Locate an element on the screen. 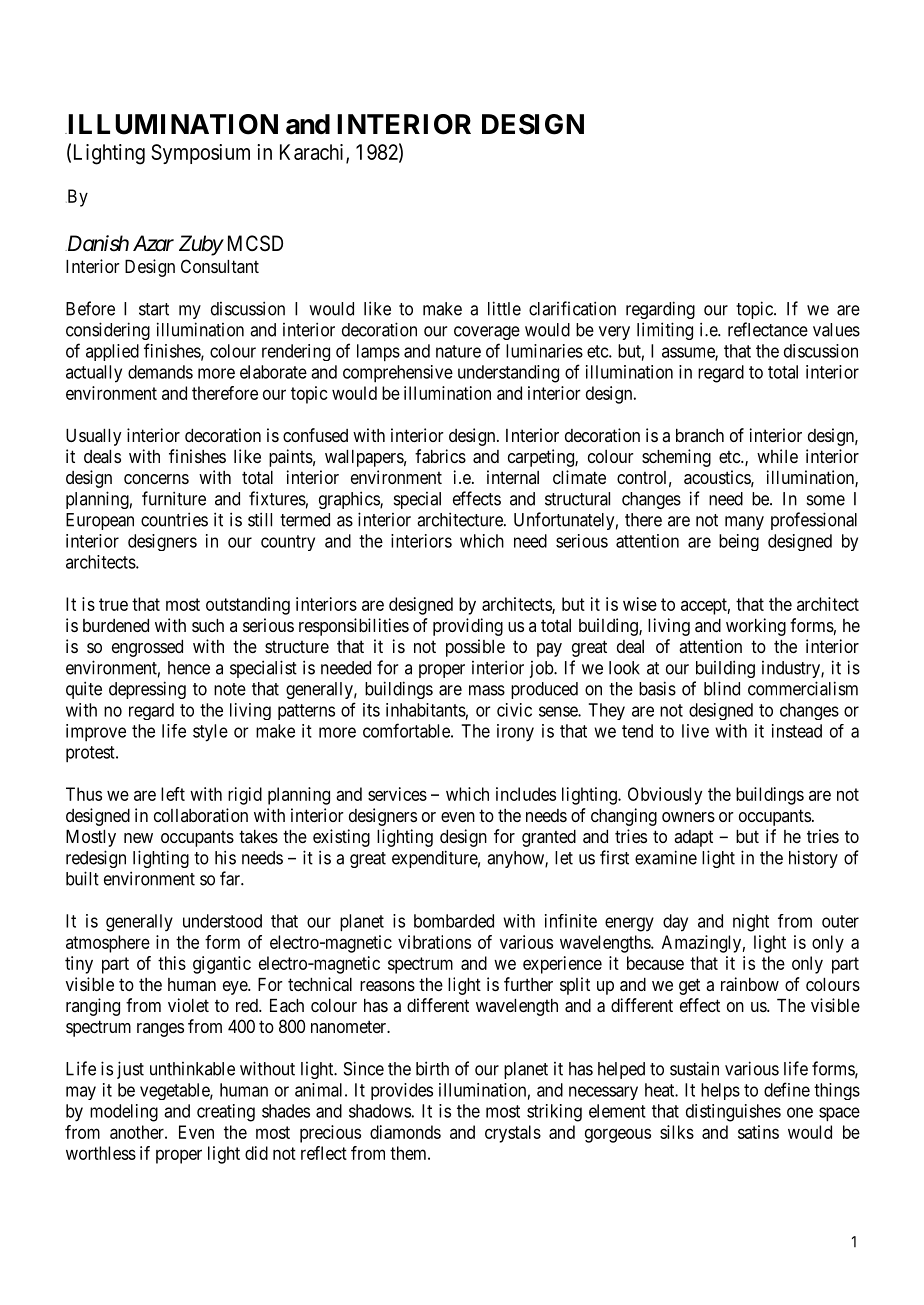 The image size is (924, 1305). distinguishes is located at coordinates (733, 1113).
